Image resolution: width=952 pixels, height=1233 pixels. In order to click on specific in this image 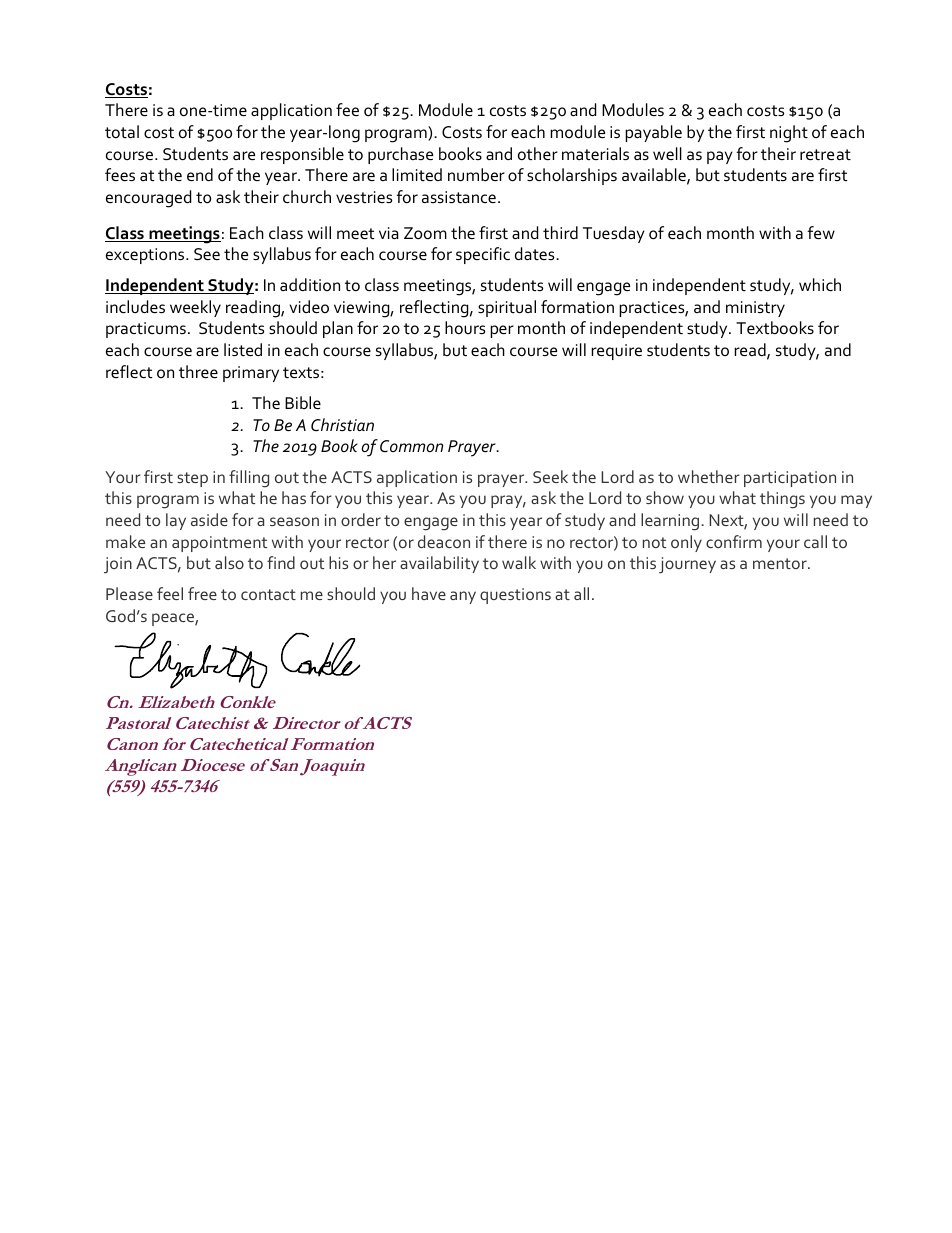, I will do `click(483, 255)`.
